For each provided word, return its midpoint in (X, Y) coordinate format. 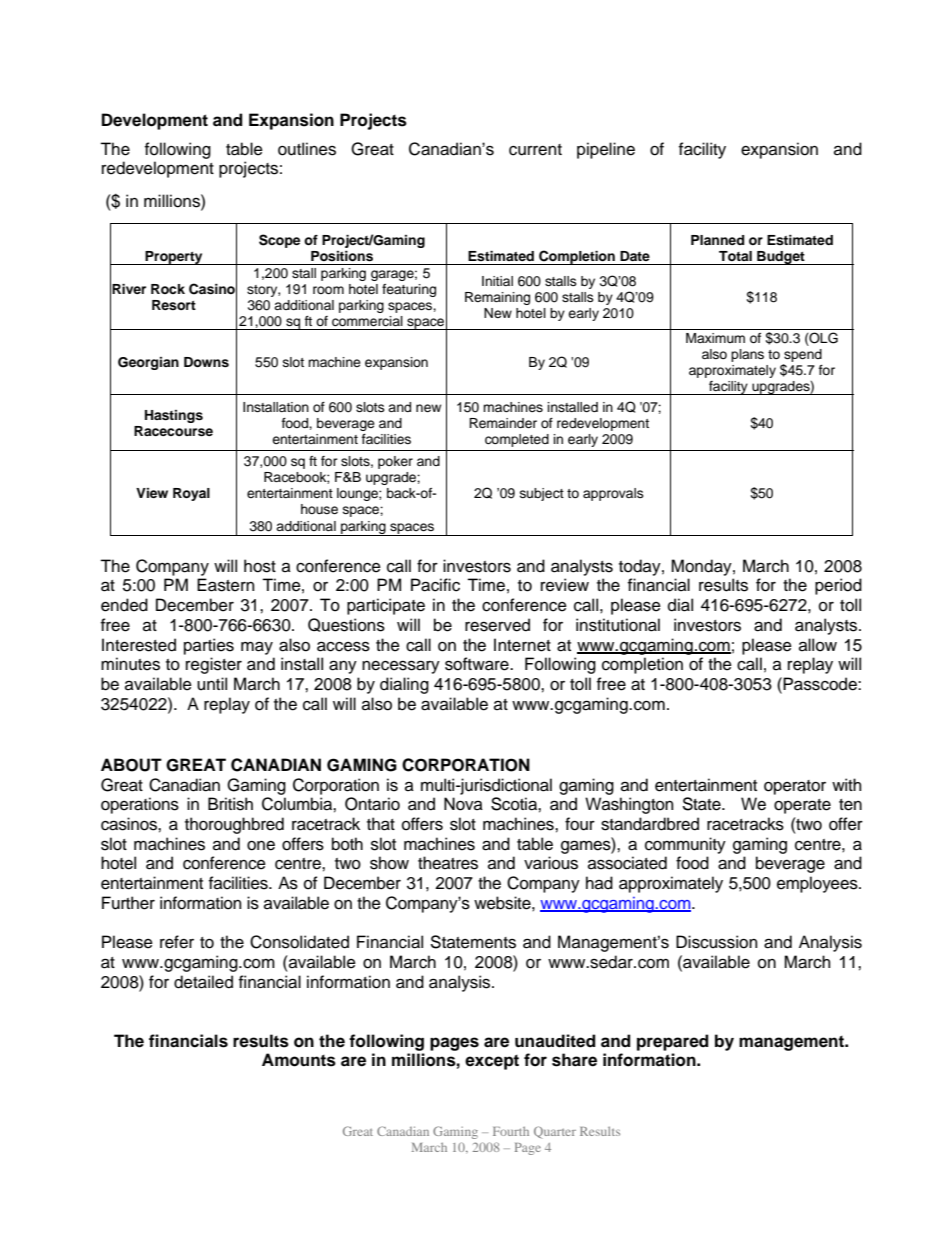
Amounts (299, 1060)
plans (747, 355)
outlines (307, 149)
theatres (448, 863)
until (212, 684)
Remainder (503, 423)
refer (177, 942)
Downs (206, 362)
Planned (717, 240)
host (260, 566)
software (478, 664)
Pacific (435, 585)
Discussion (716, 942)
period (838, 586)
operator (795, 787)
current (535, 150)
